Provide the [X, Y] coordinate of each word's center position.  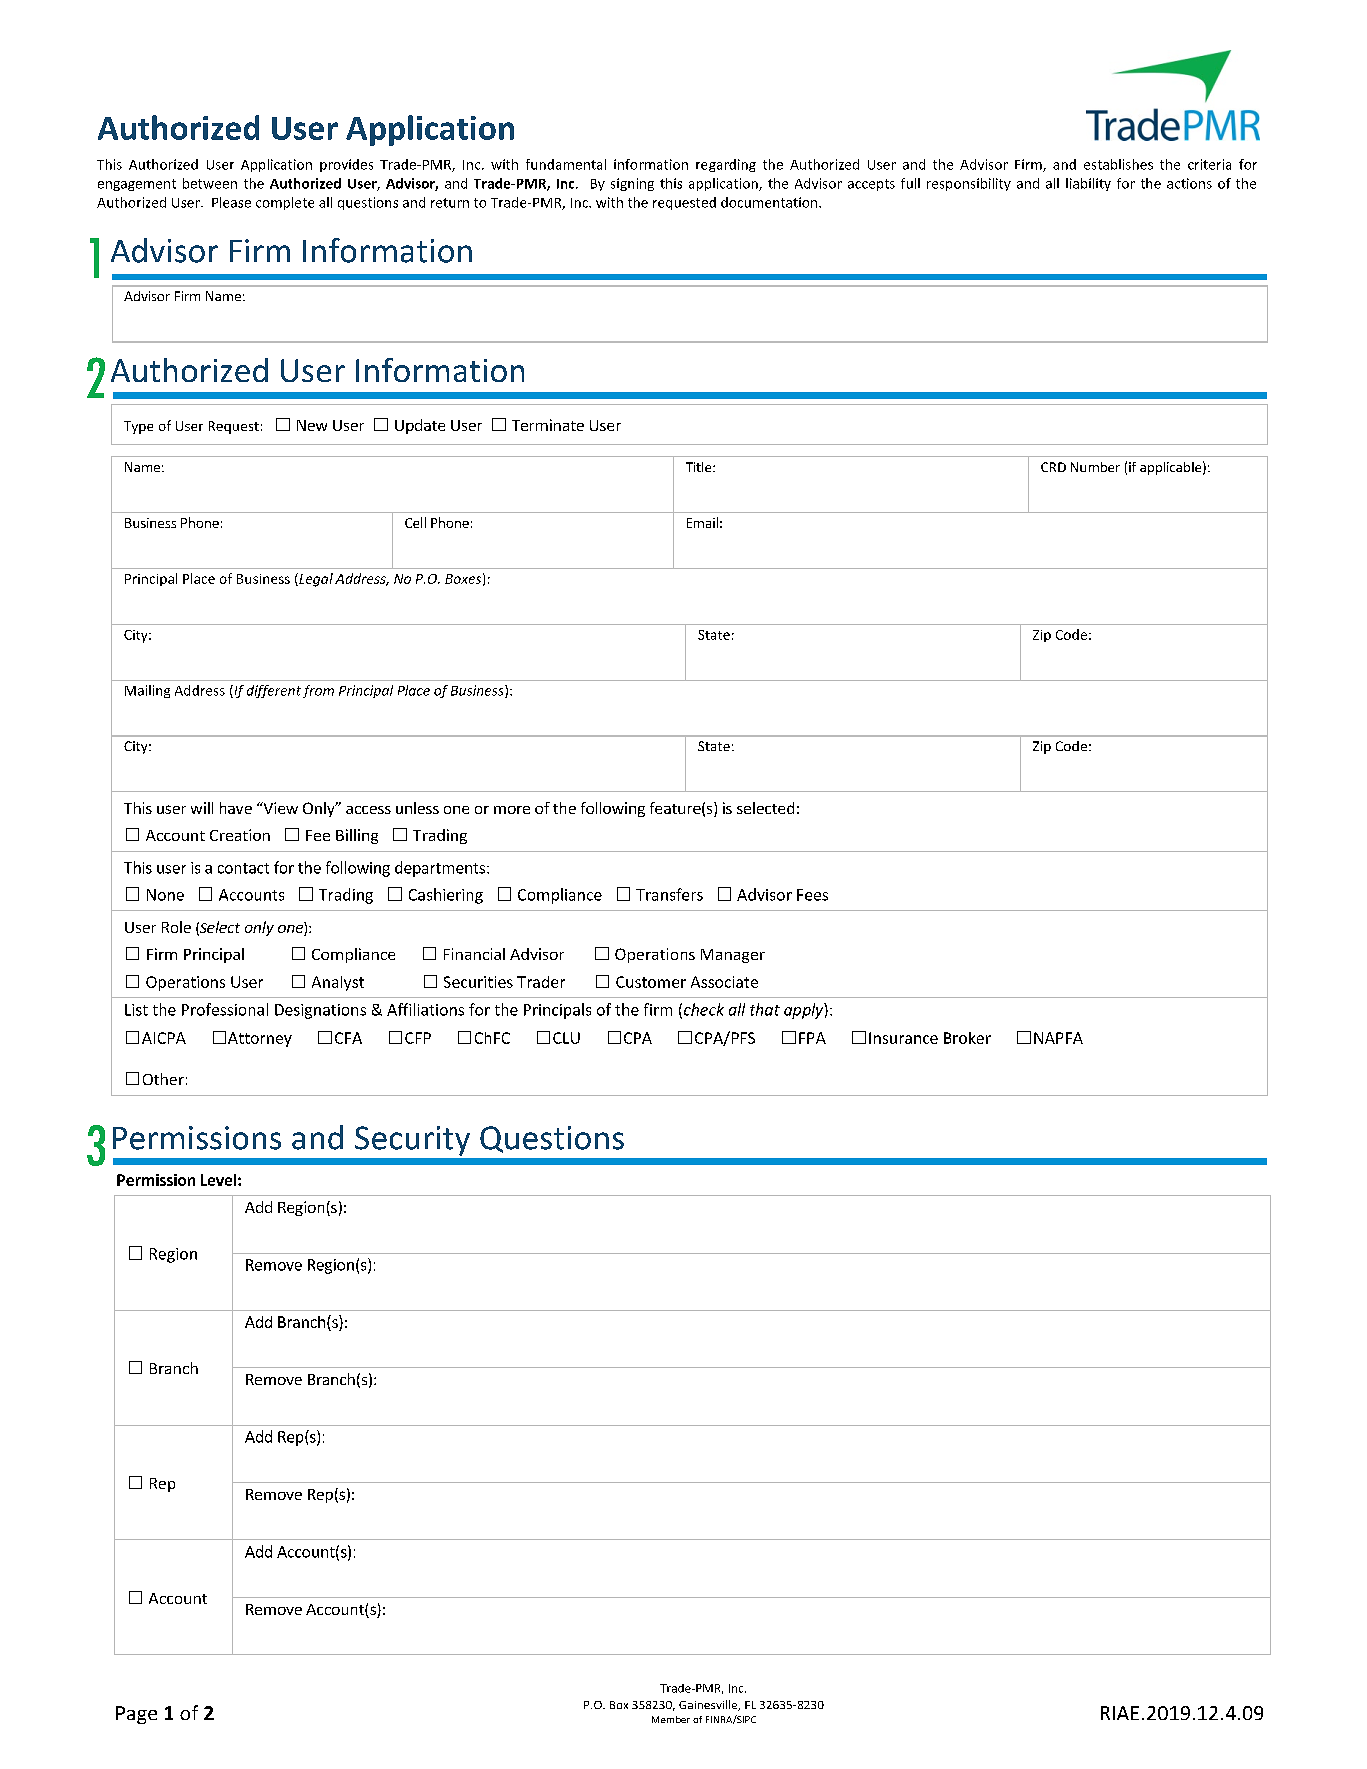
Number [1095, 467]
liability [1088, 184]
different [274, 691]
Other [163, 1079]
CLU [566, 1038]
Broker [967, 1038]
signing [632, 184]
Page [136, 1715]
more [512, 810]
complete [285, 203]
